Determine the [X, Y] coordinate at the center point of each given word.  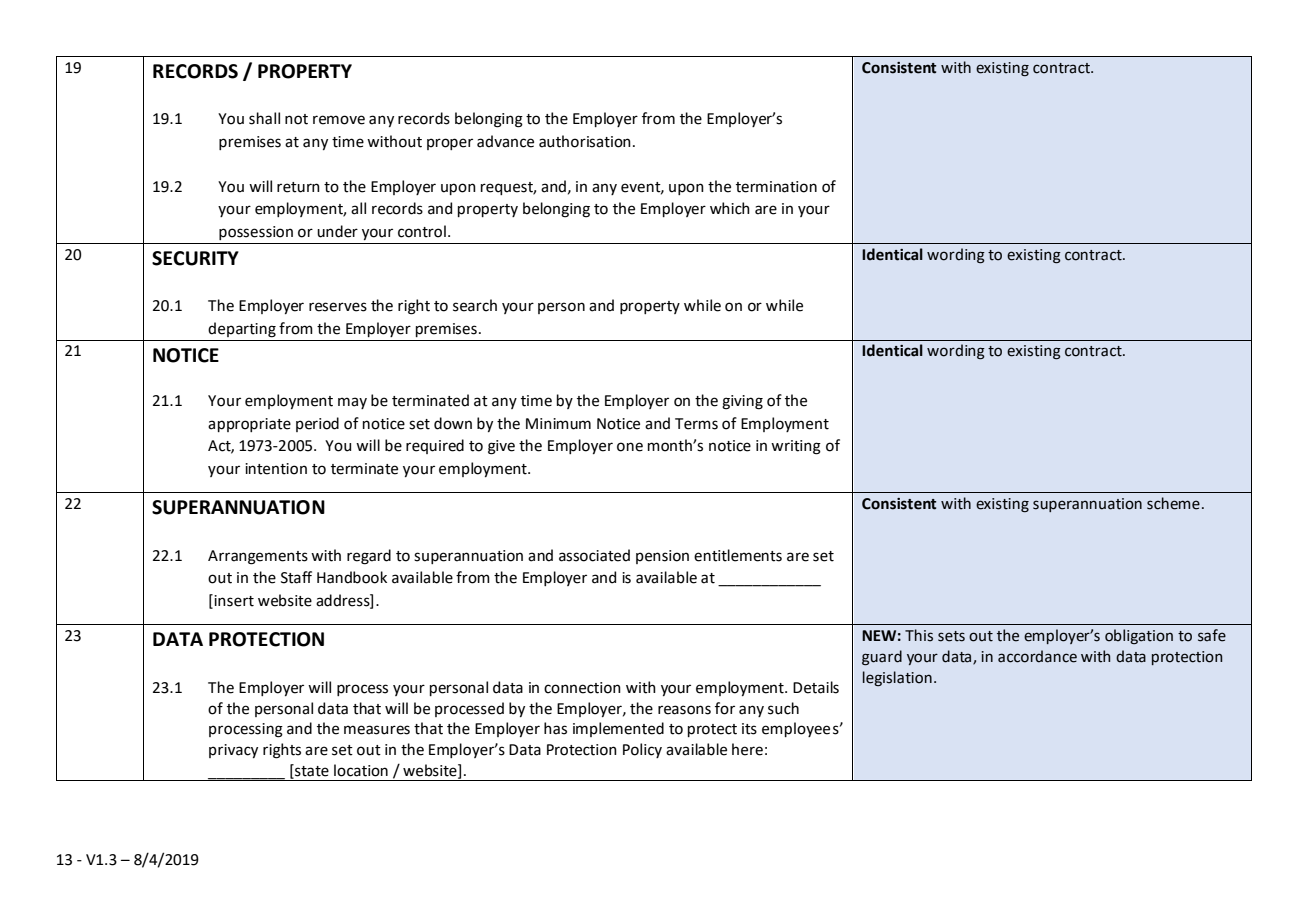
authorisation [585, 141]
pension [662, 557]
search [475, 305]
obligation [1139, 636]
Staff [296, 577]
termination [776, 187]
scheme [1173, 503]
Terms [696, 424]
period [317, 424]
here [747, 749]
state [311, 771]
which [730, 208]
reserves [338, 307]
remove [339, 120]
